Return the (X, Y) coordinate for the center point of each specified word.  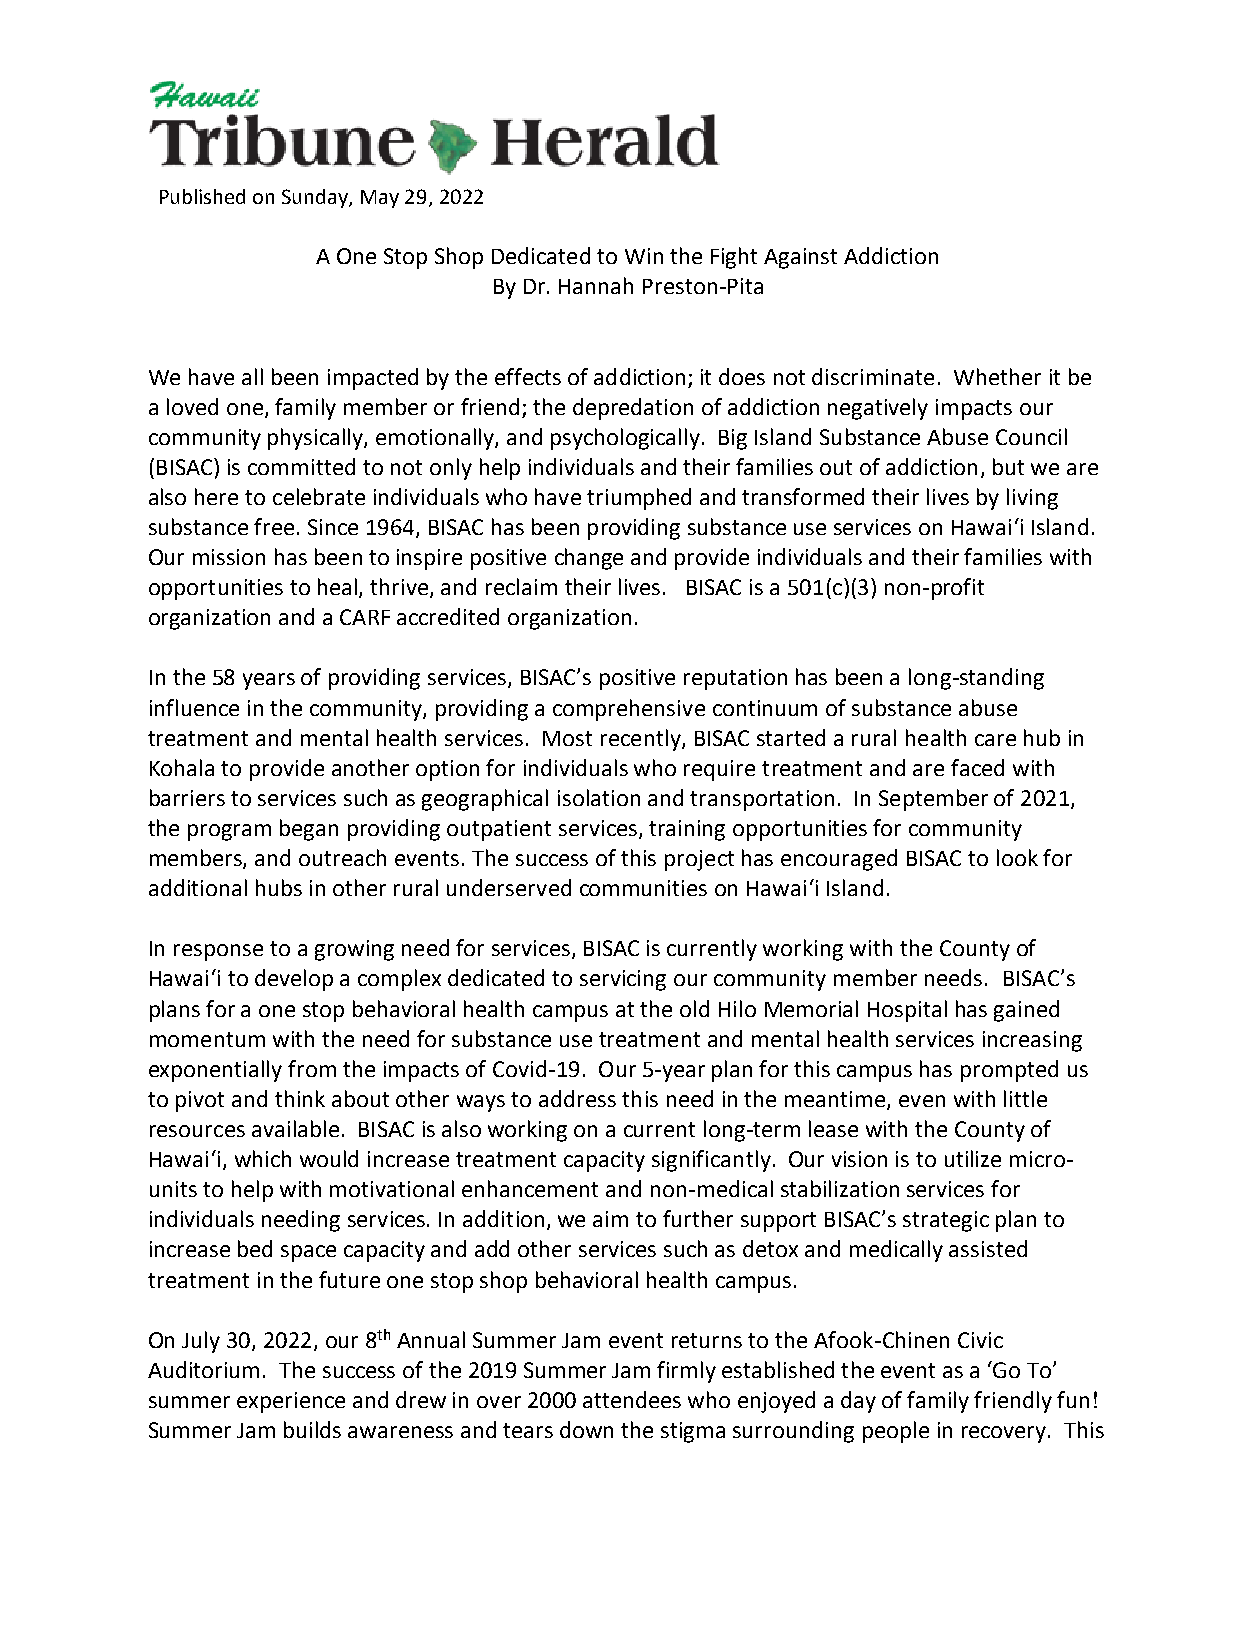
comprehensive (629, 710)
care (995, 740)
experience (291, 1402)
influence (194, 707)
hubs (279, 887)
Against (800, 258)
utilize (973, 1158)
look (1017, 857)
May (380, 199)
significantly (711, 1161)
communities (643, 888)
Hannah (596, 285)
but (1008, 466)
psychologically (627, 439)
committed (301, 466)
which (263, 1158)
